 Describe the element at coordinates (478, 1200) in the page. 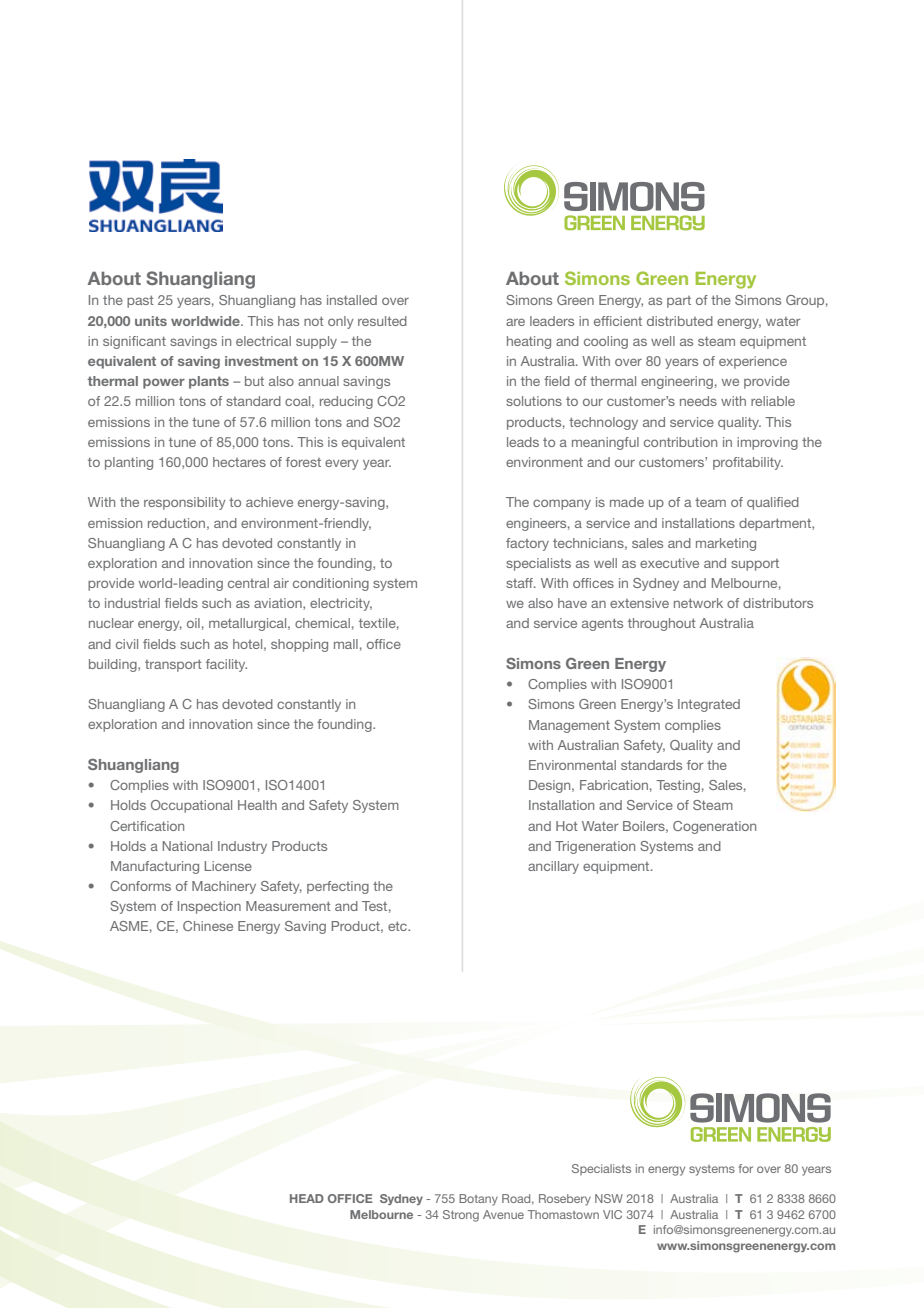

I see `Botany` at that location.
